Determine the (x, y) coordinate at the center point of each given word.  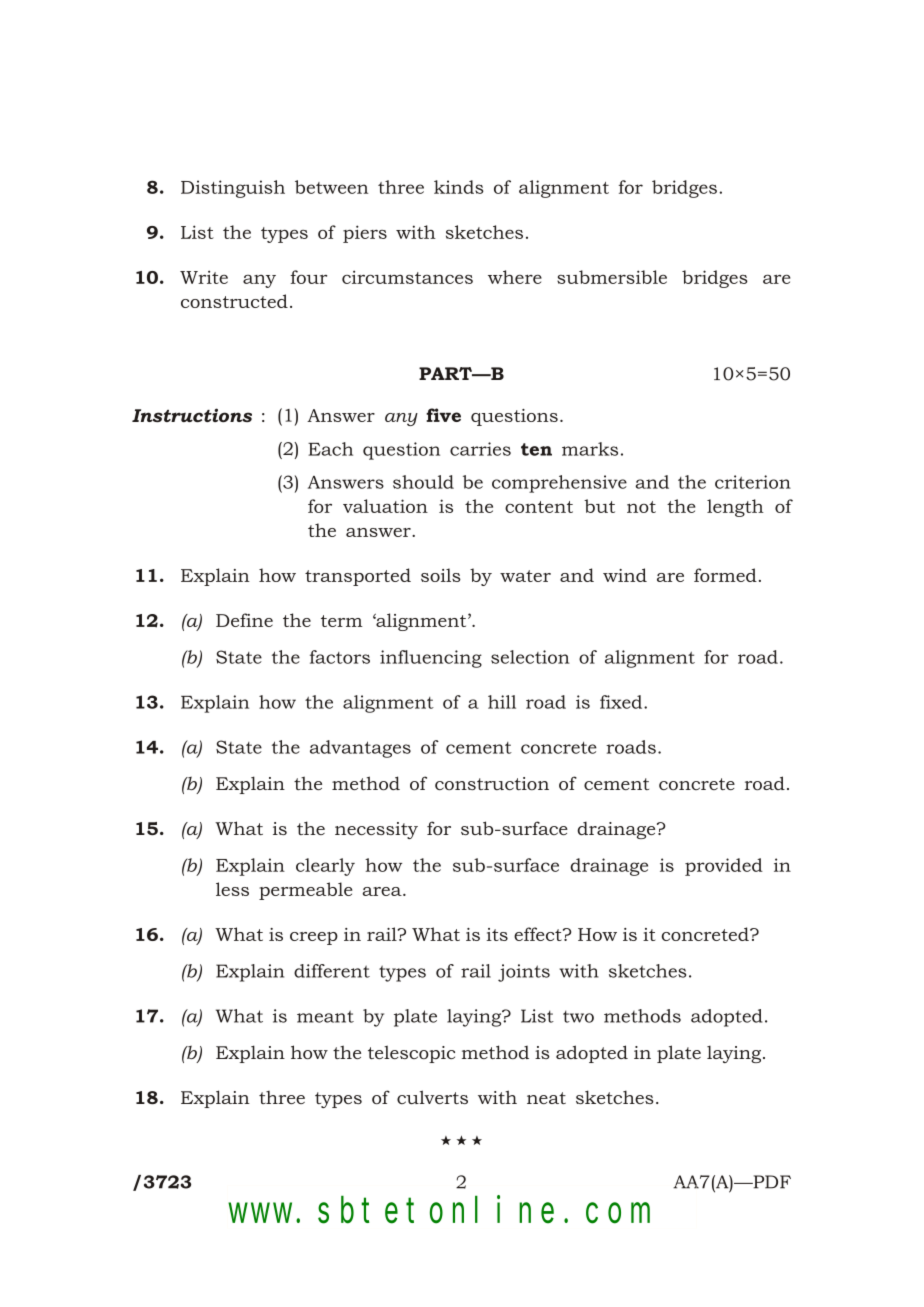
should (423, 482)
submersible (612, 277)
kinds (459, 187)
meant (325, 1016)
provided (724, 867)
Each (330, 449)
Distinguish (233, 189)
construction (492, 783)
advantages (360, 749)
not (641, 507)
